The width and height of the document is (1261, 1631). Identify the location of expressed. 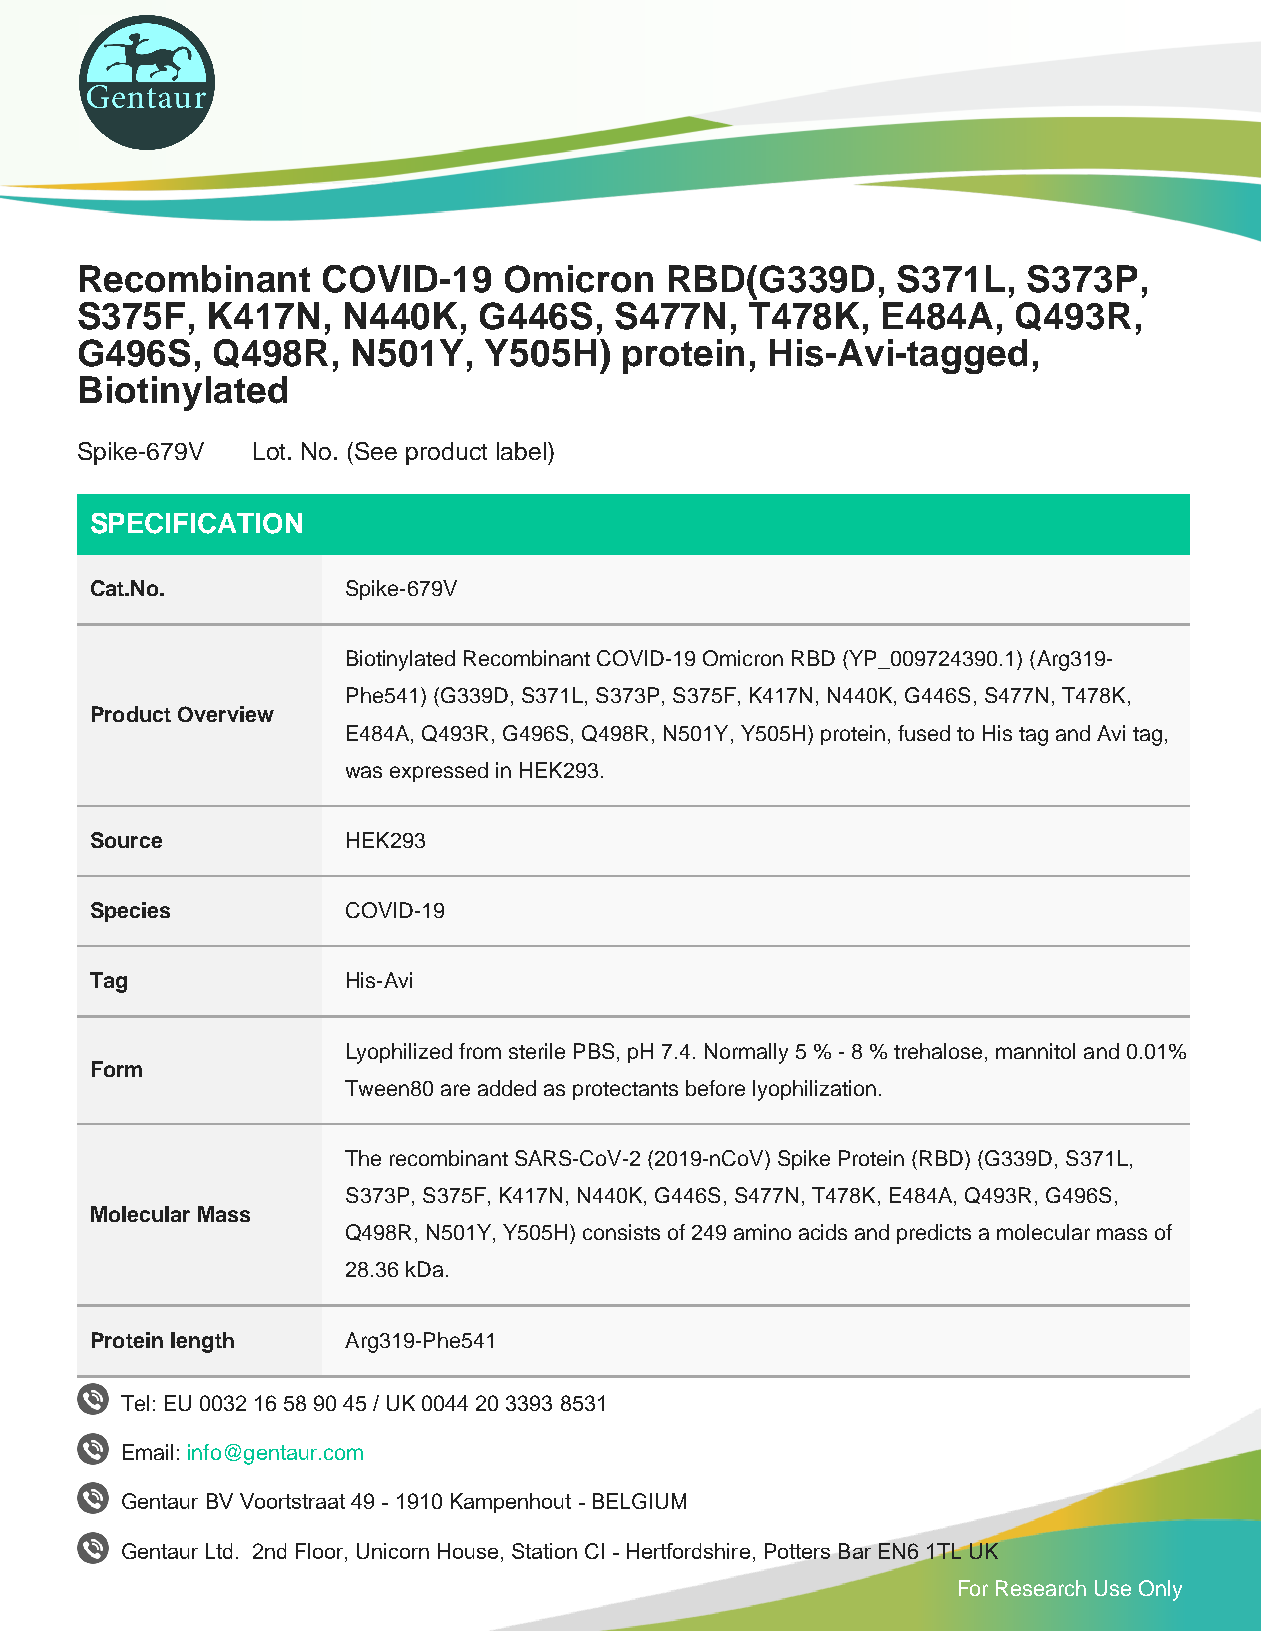
(439, 772).
